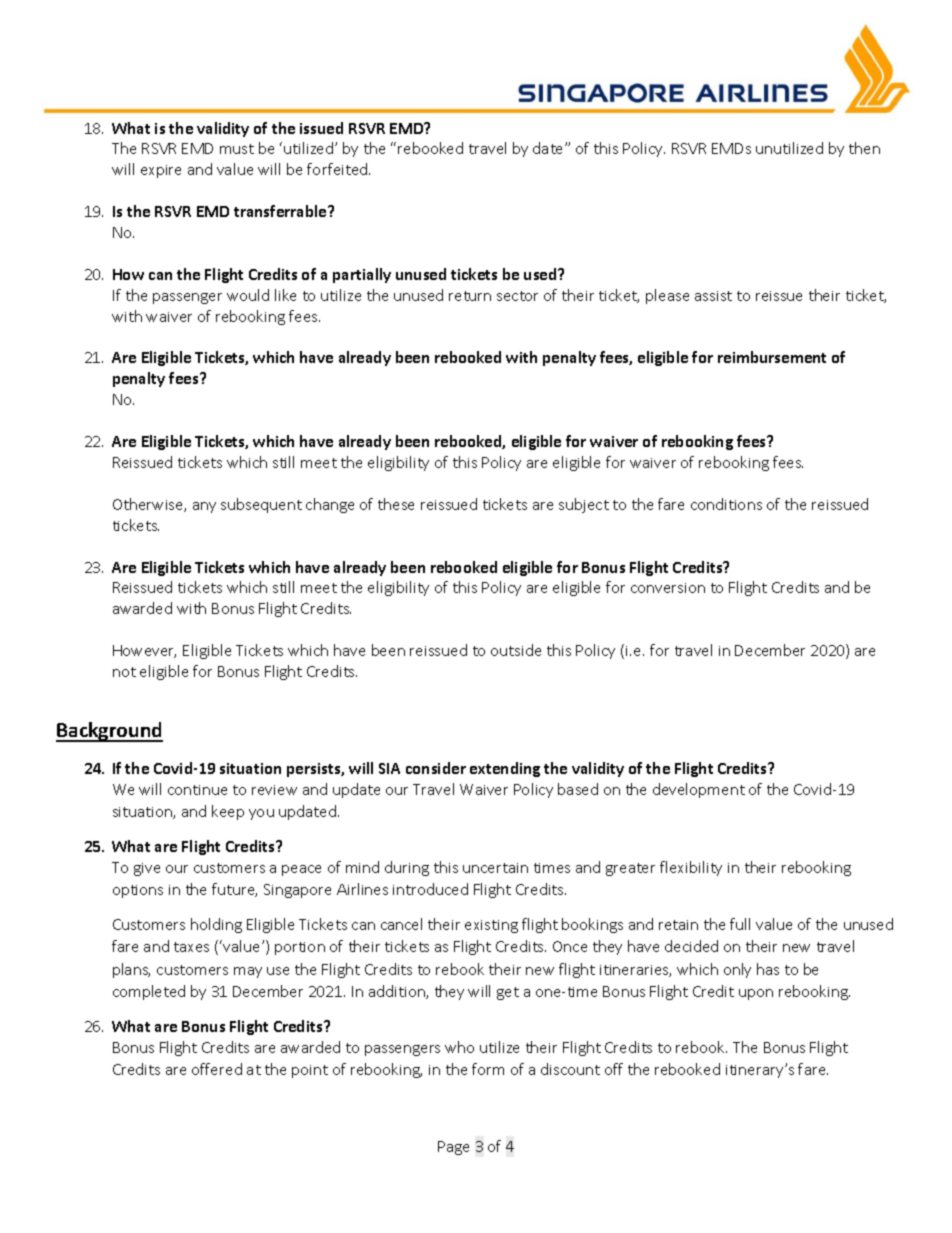 This page has height=1233, width=952. I want to click on expire, so click(161, 171).
